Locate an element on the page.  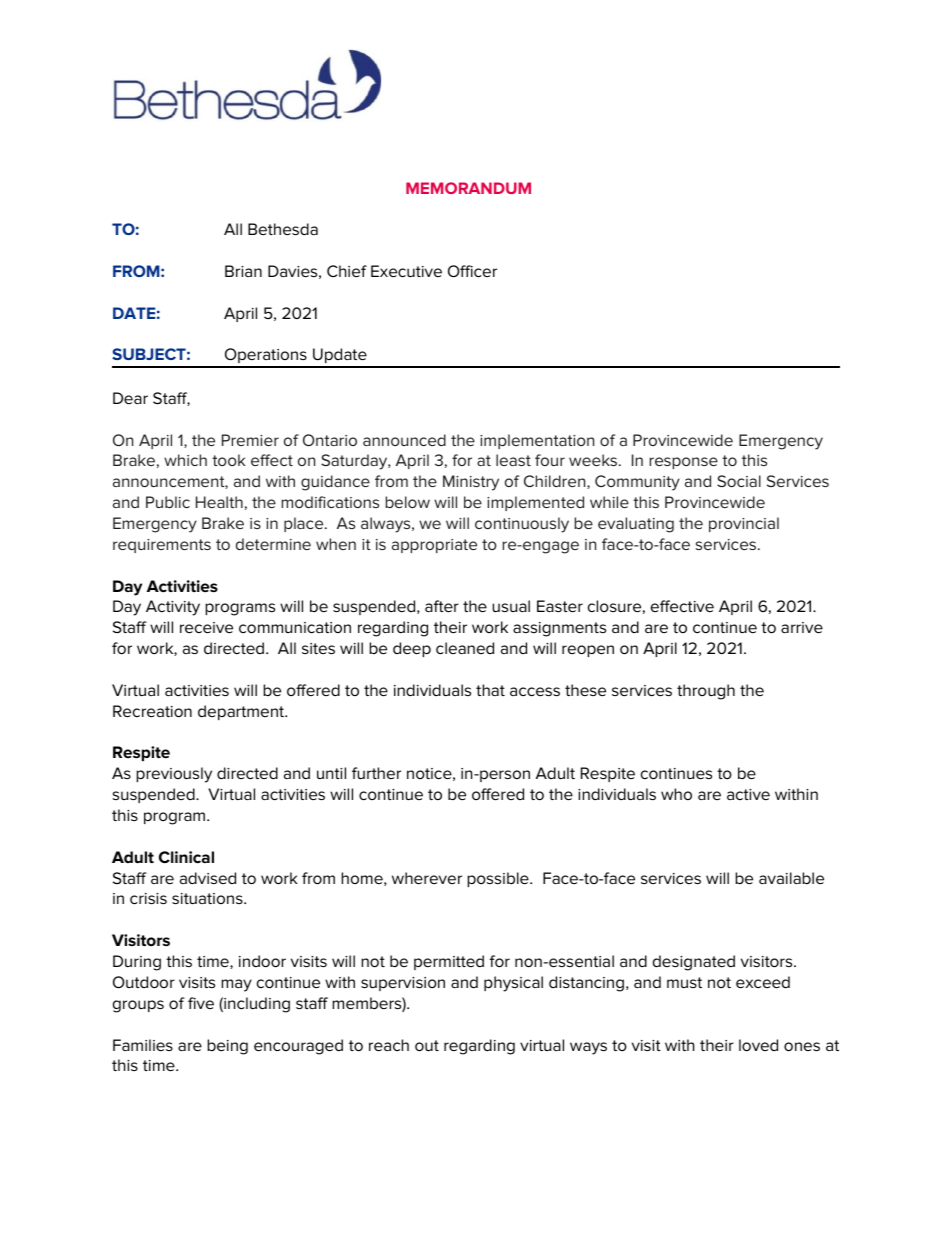
MEMORANDUM is located at coordinates (468, 188).
